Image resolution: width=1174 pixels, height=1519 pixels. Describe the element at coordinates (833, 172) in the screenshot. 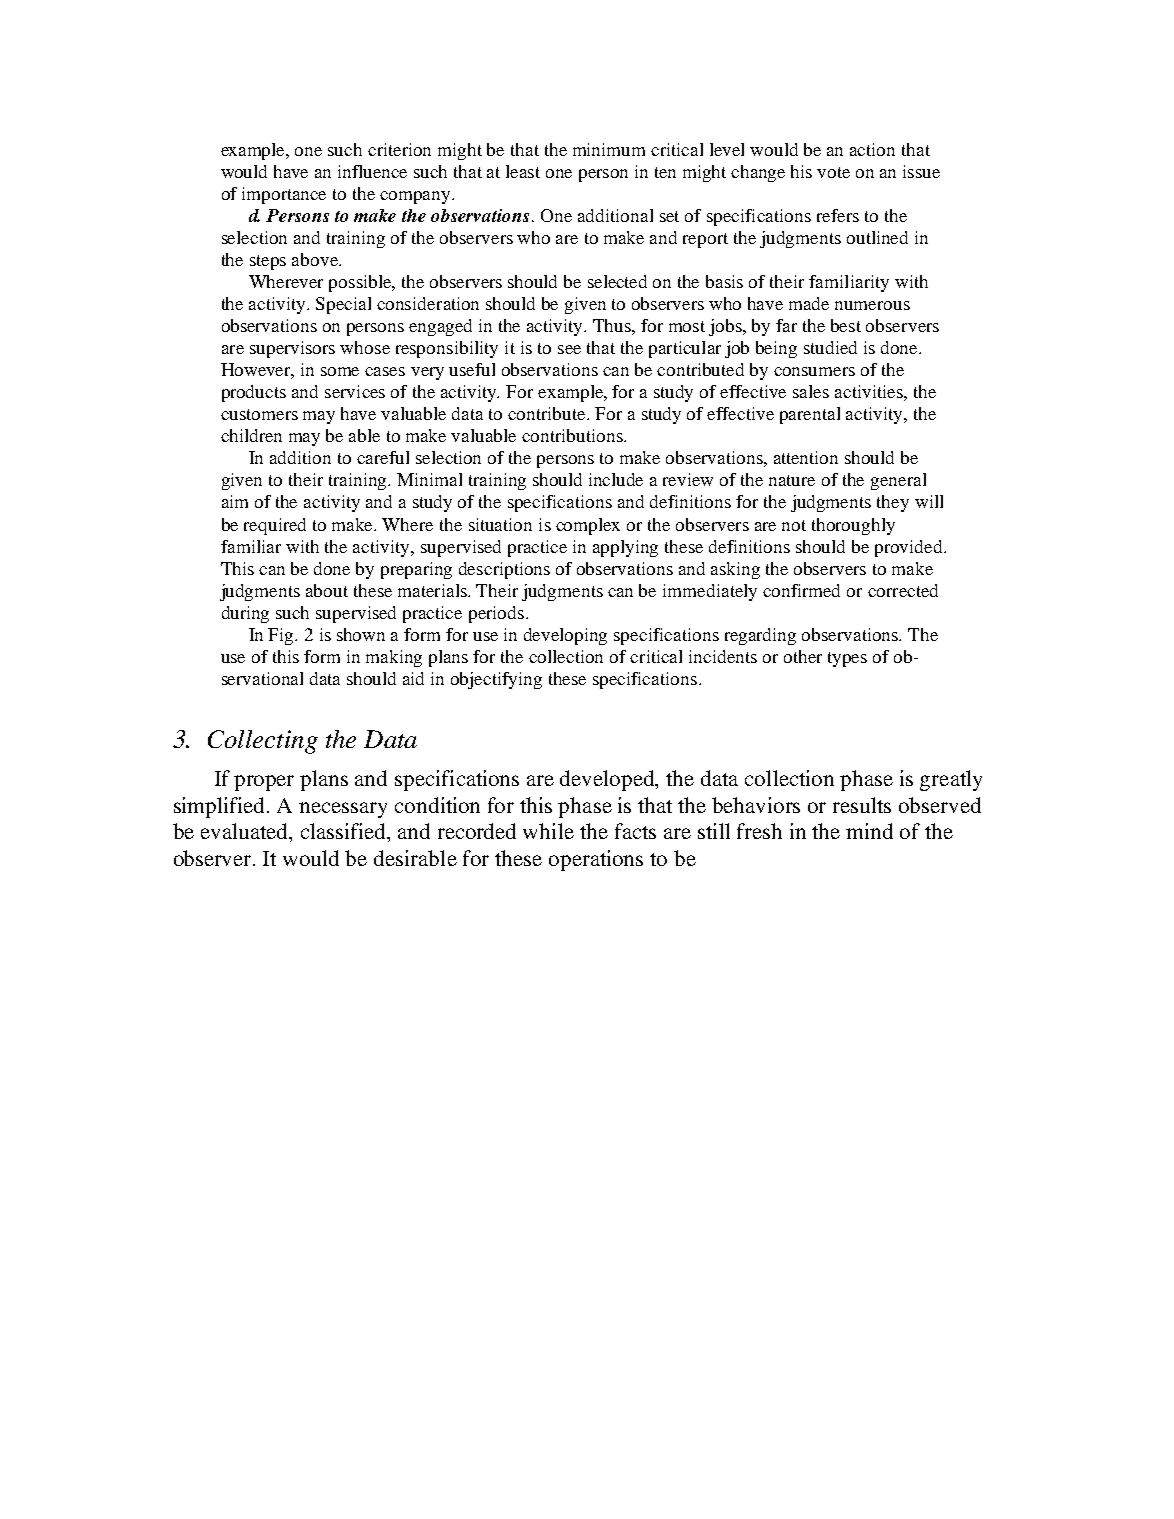

I see `vote` at that location.
